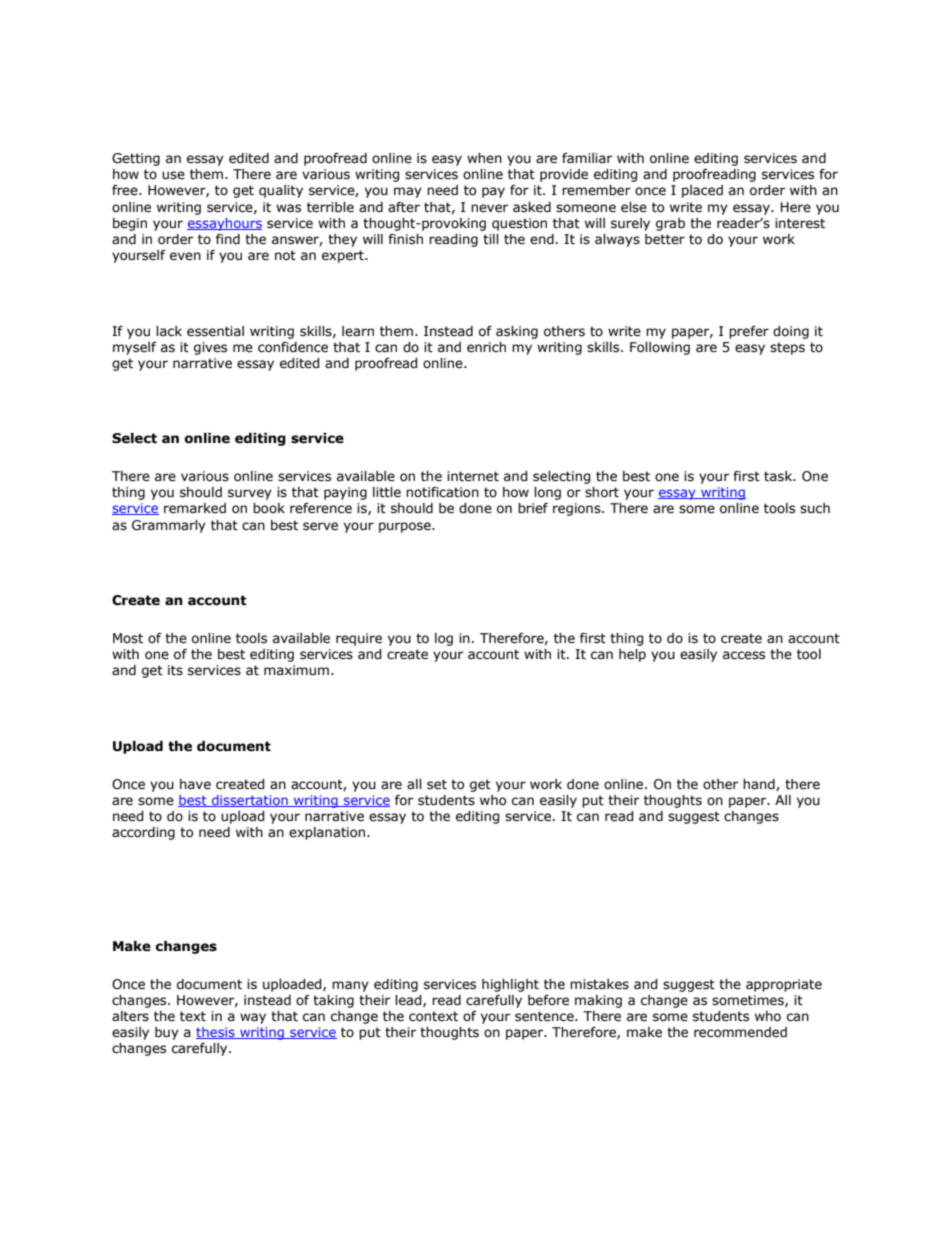  Describe the element at coordinates (173, 175) in the screenshot. I see `use` at that location.
